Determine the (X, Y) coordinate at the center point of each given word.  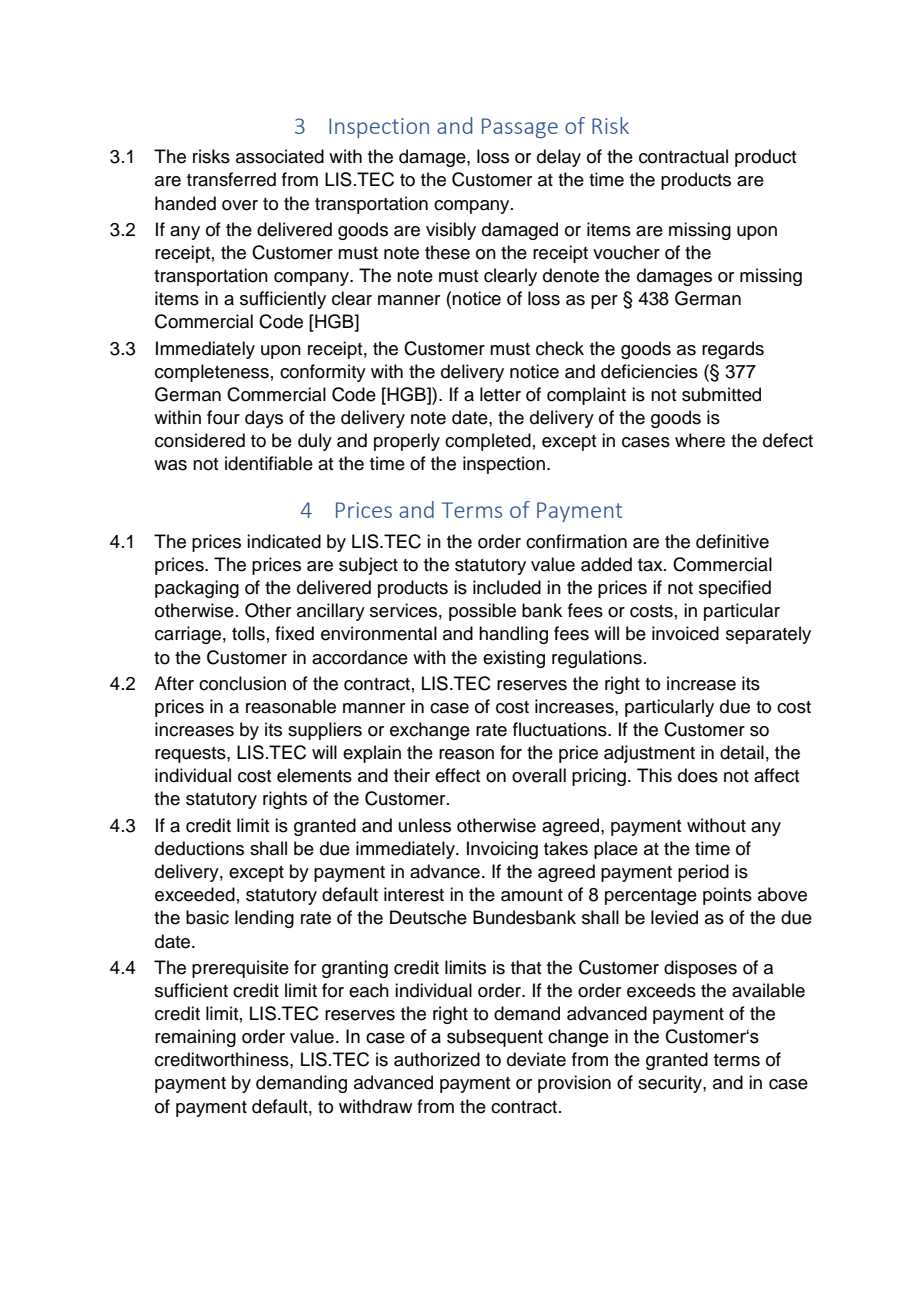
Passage (520, 128)
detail (742, 752)
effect (457, 775)
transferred (231, 179)
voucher (626, 252)
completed (488, 442)
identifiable (269, 463)
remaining (195, 1038)
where (700, 440)
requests (191, 755)
